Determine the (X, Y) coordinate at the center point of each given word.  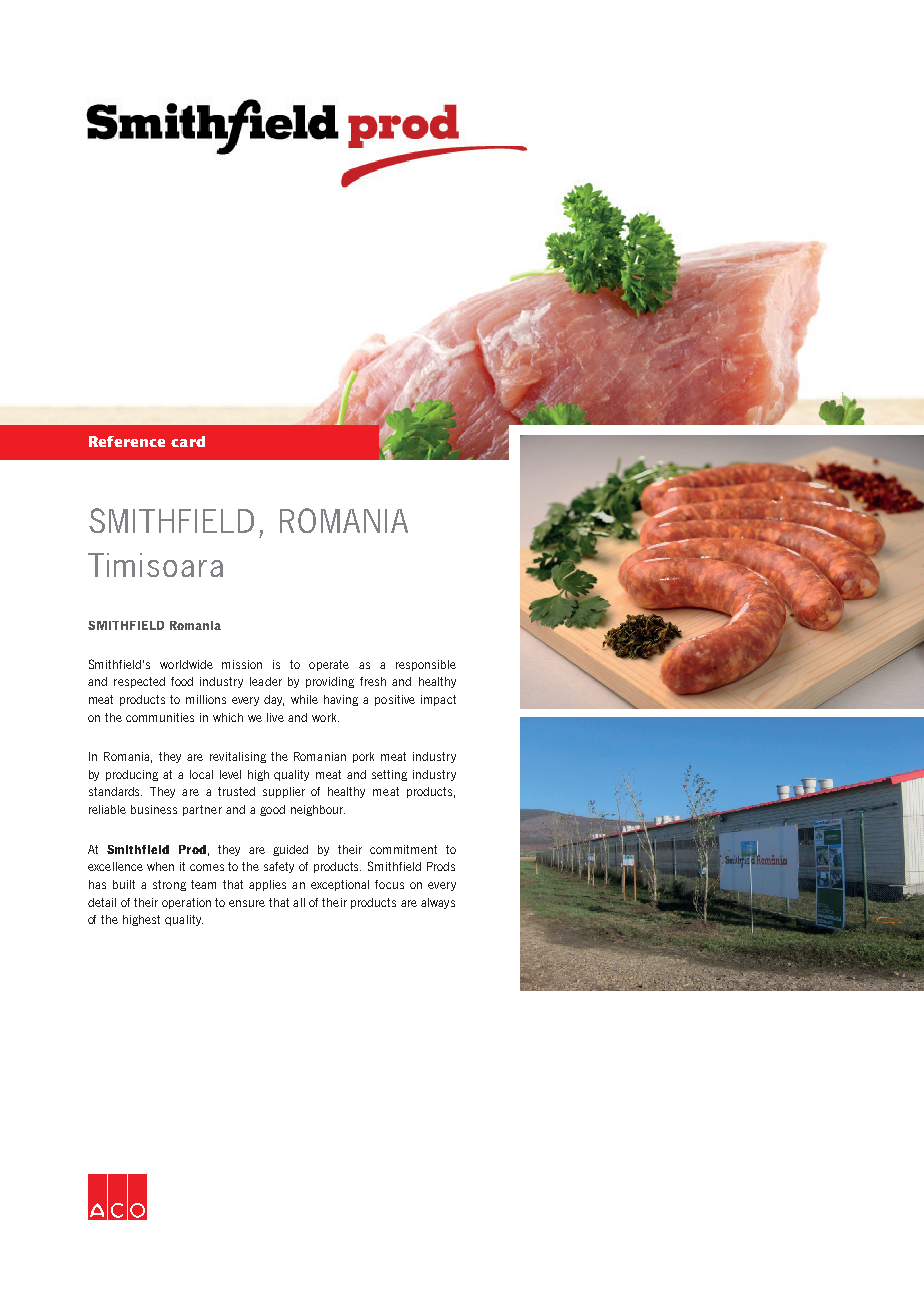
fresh (373, 681)
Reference (127, 441)
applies (267, 885)
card (188, 441)
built (124, 884)
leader (266, 681)
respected (139, 682)
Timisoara (155, 565)
